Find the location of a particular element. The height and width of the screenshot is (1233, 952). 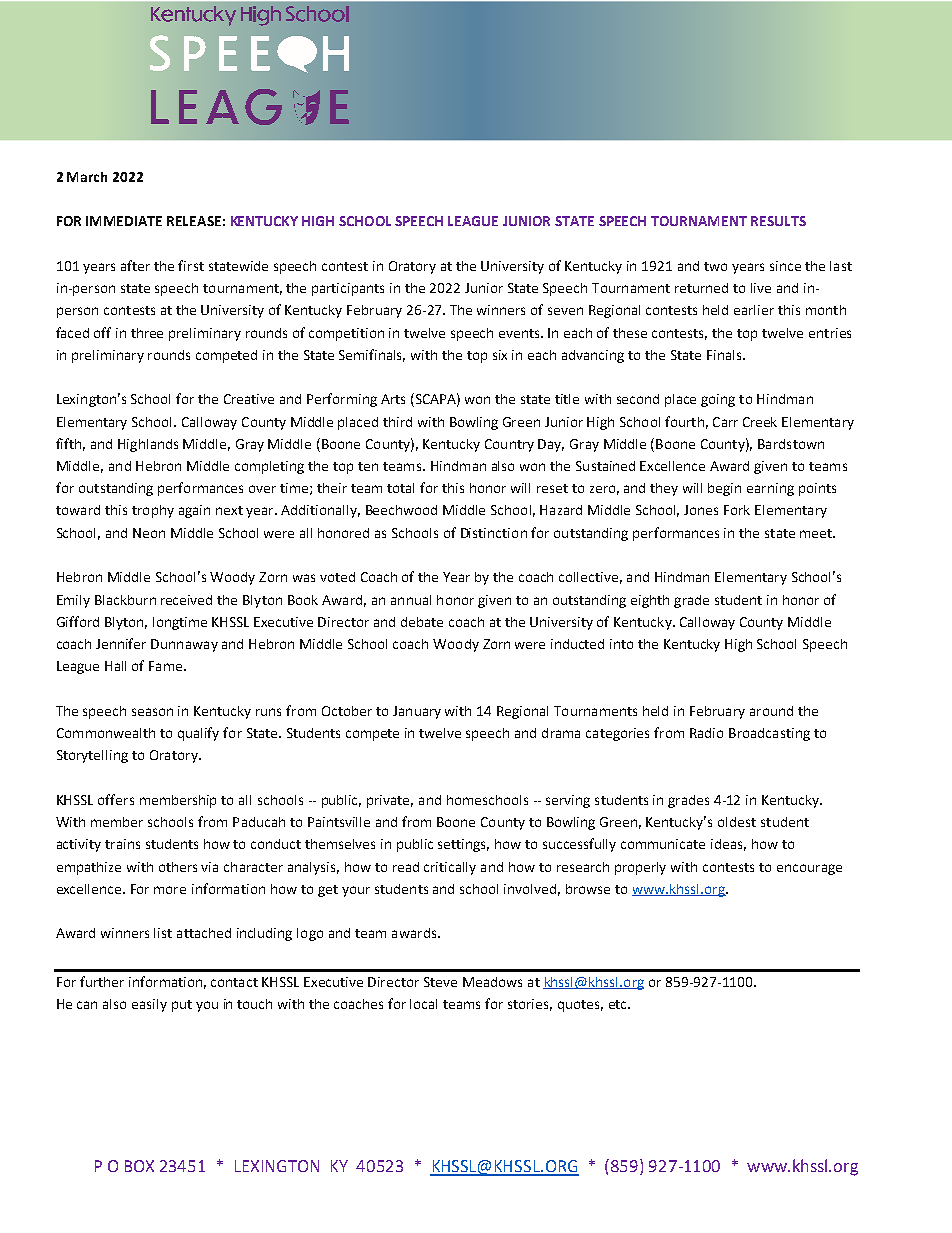

RESULTS is located at coordinates (778, 221).
